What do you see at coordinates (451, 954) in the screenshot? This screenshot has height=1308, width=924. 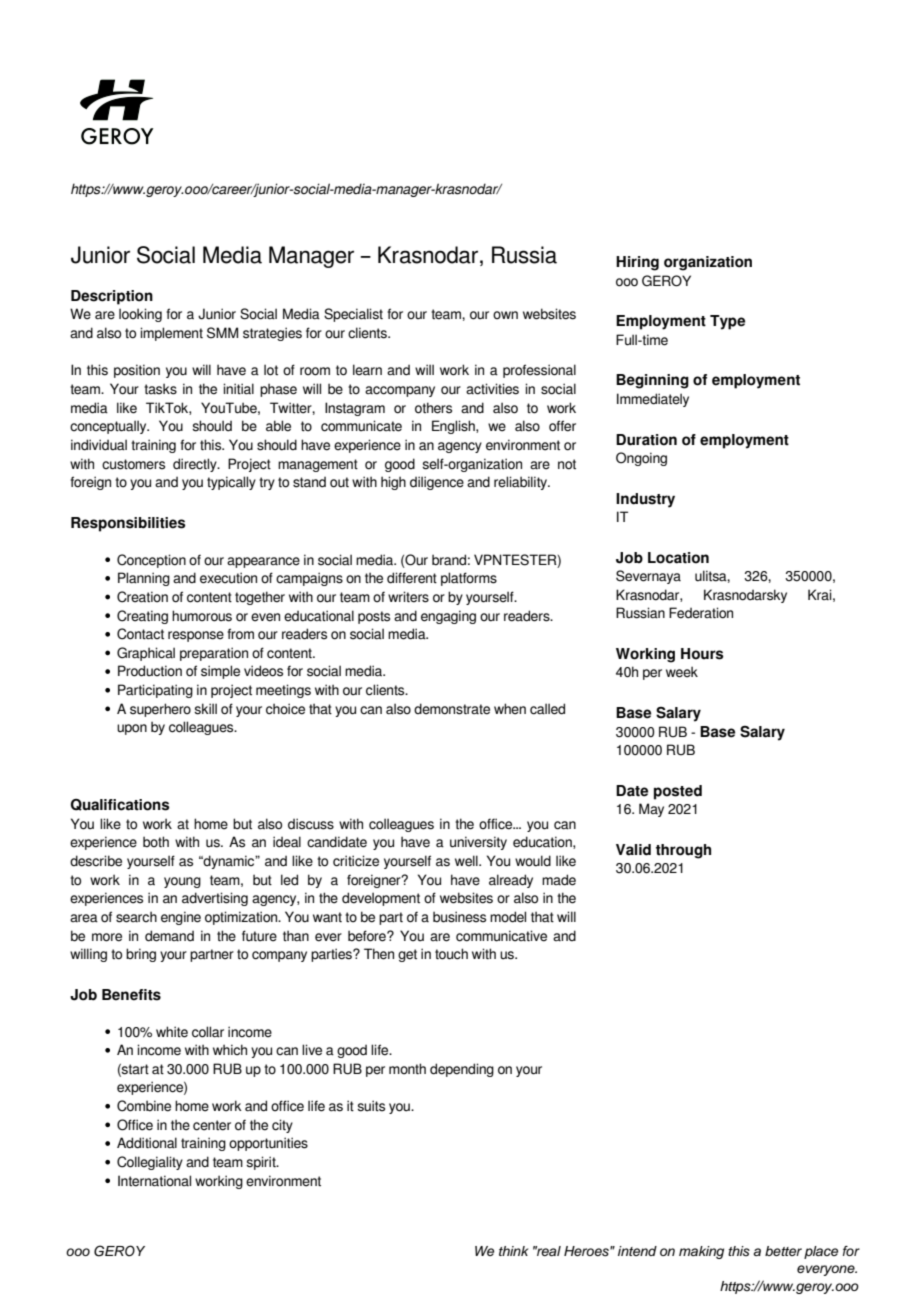 I see `touch` at bounding box center [451, 954].
